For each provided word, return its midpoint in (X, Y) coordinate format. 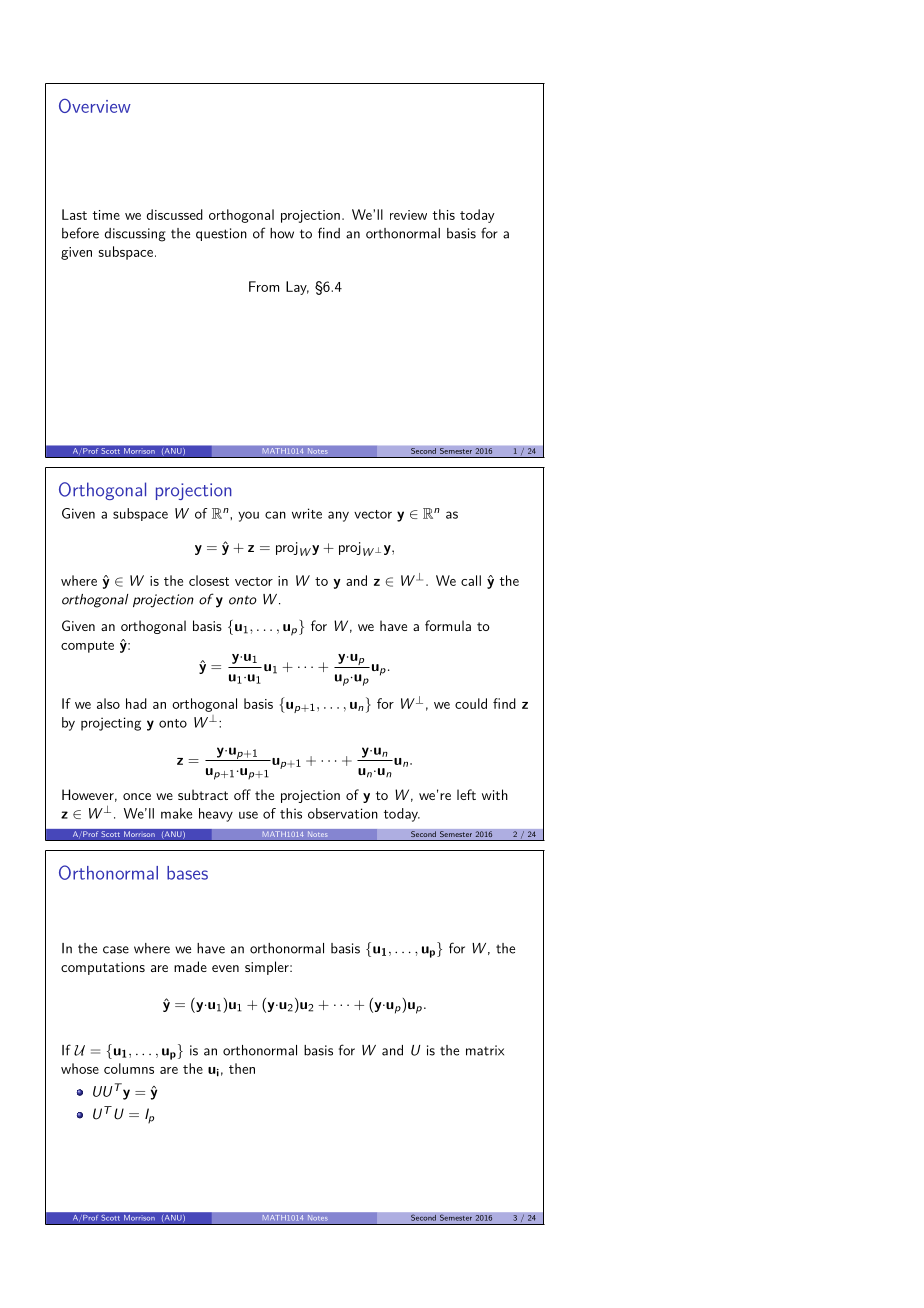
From (264, 286)
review (408, 215)
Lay (297, 288)
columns (129, 1068)
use (248, 815)
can (275, 515)
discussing (135, 235)
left (466, 794)
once (137, 796)
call (471, 580)
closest (209, 580)
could (471, 703)
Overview (95, 106)
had (136, 703)
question (221, 234)
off (242, 794)
